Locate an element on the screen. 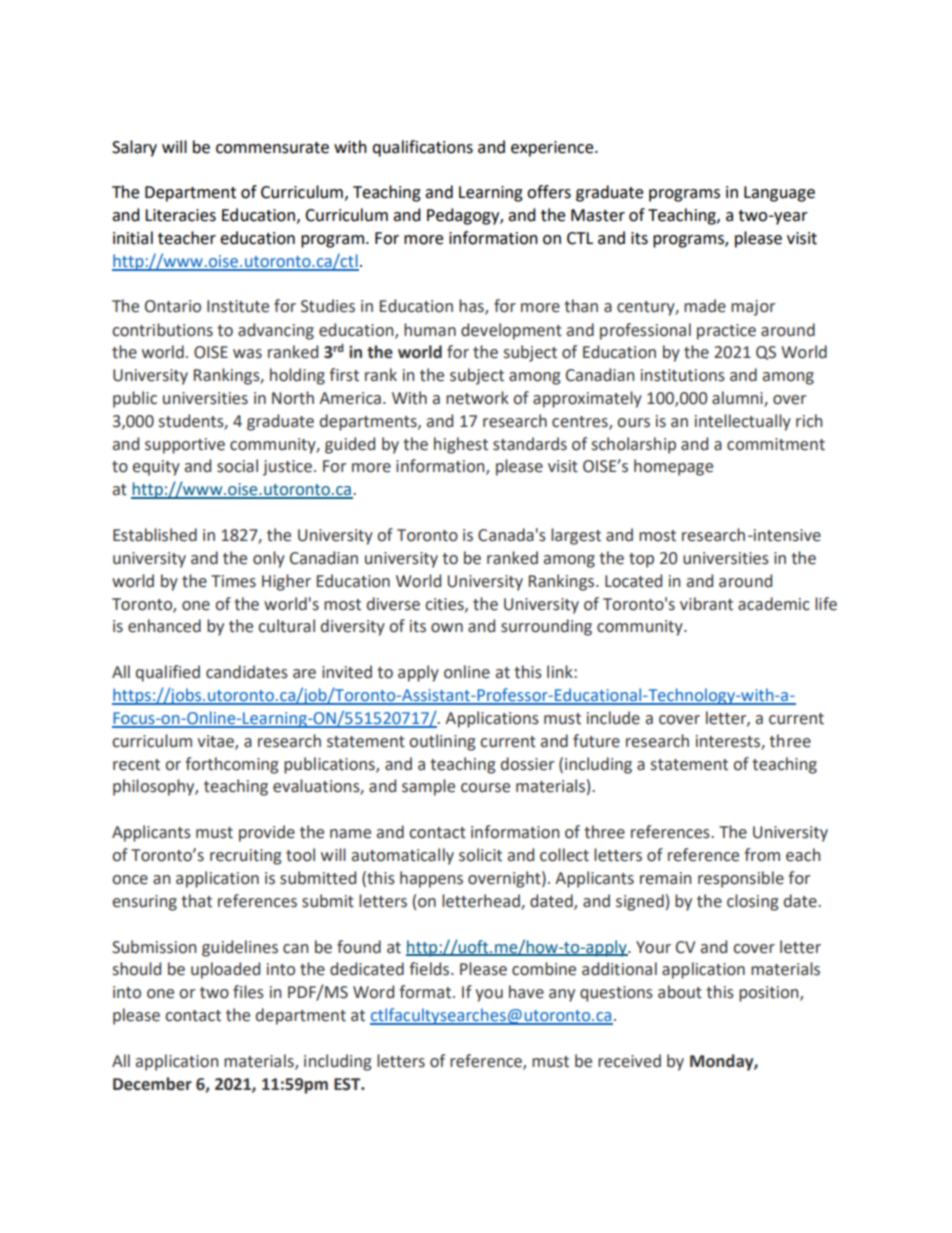  have is located at coordinates (526, 992).
